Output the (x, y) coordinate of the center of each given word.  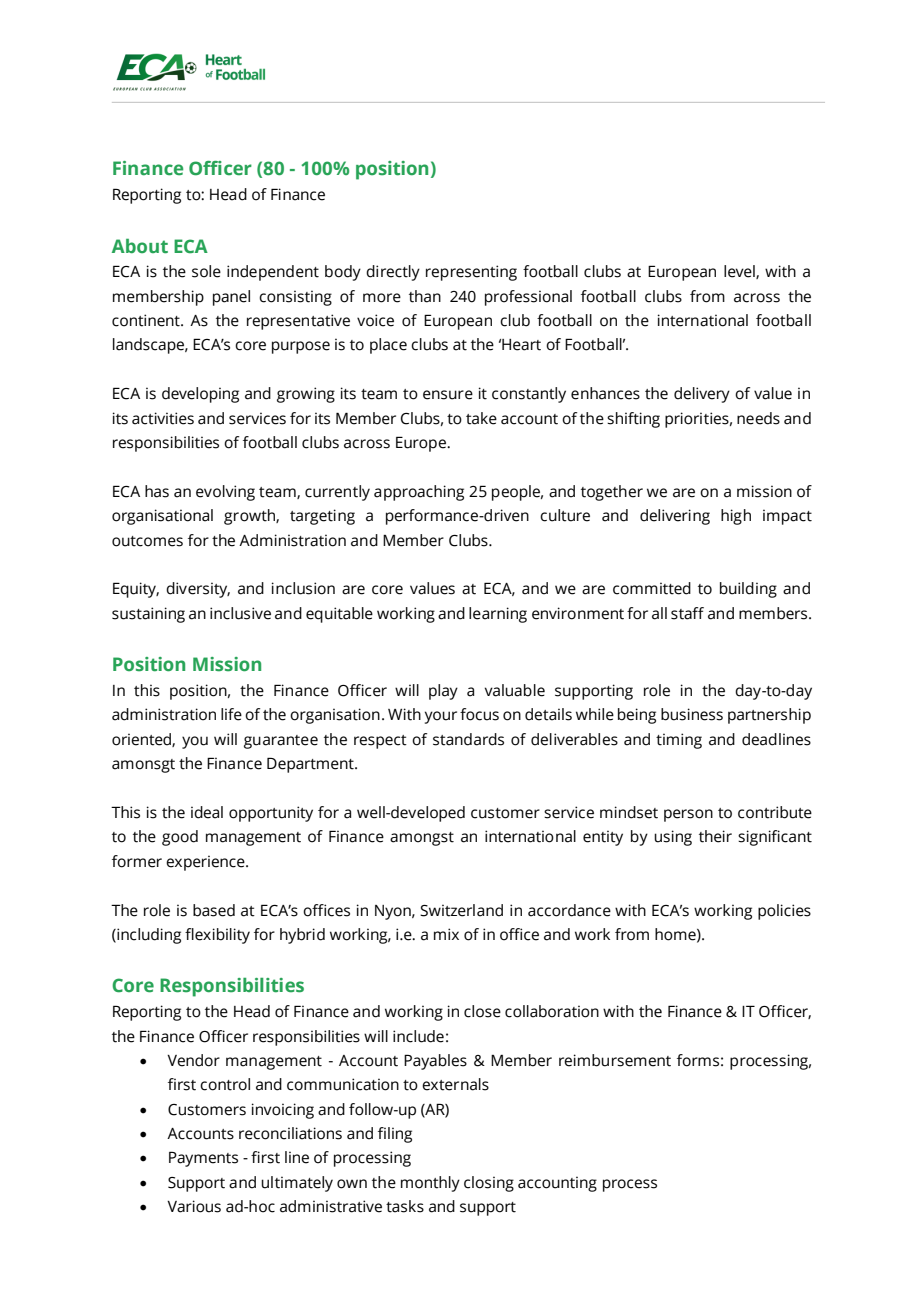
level (740, 272)
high (736, 517)
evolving (225, 493)
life (231, 714)
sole (206, 271)
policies (784, 912)
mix (446, 934)
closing (489, 1184)
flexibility (217, 936)
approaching (419, 493)
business (692, 714)
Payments (203, 1159)
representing (471, 273)
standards (468, 739)
